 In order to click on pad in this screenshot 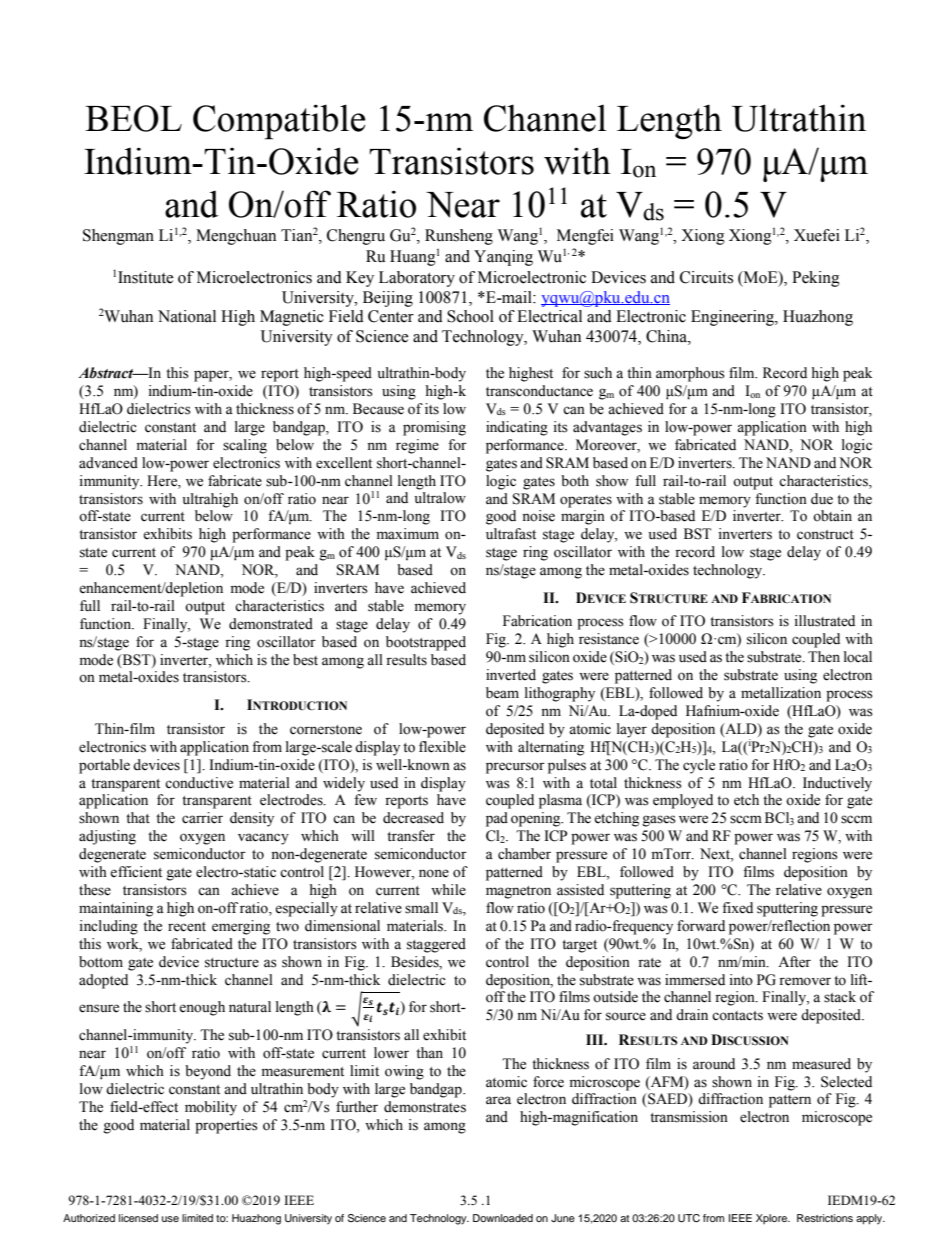, I will do `click(497, 819)`.
